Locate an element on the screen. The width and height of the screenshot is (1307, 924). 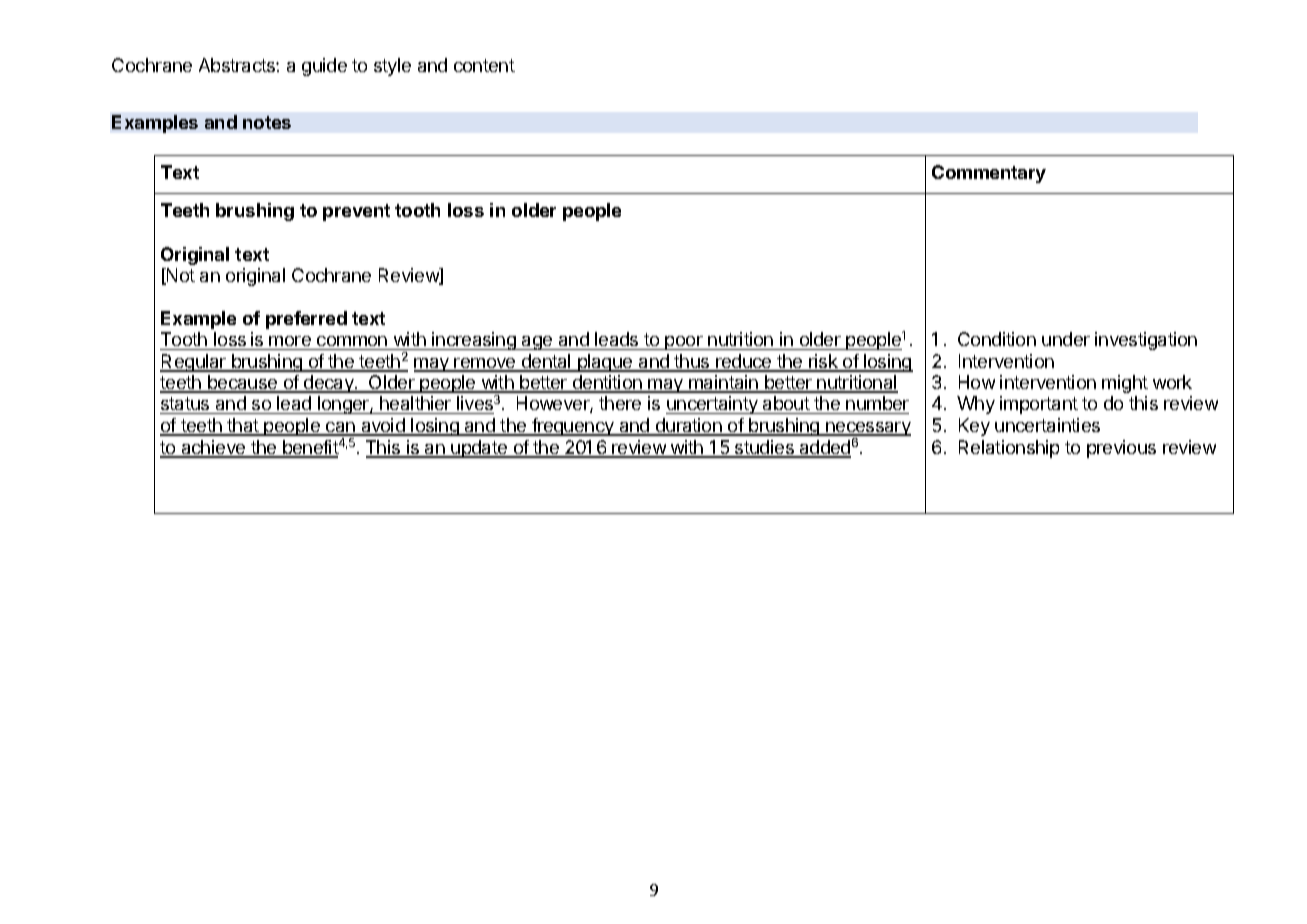
style is located at coordinates (392, 67).
